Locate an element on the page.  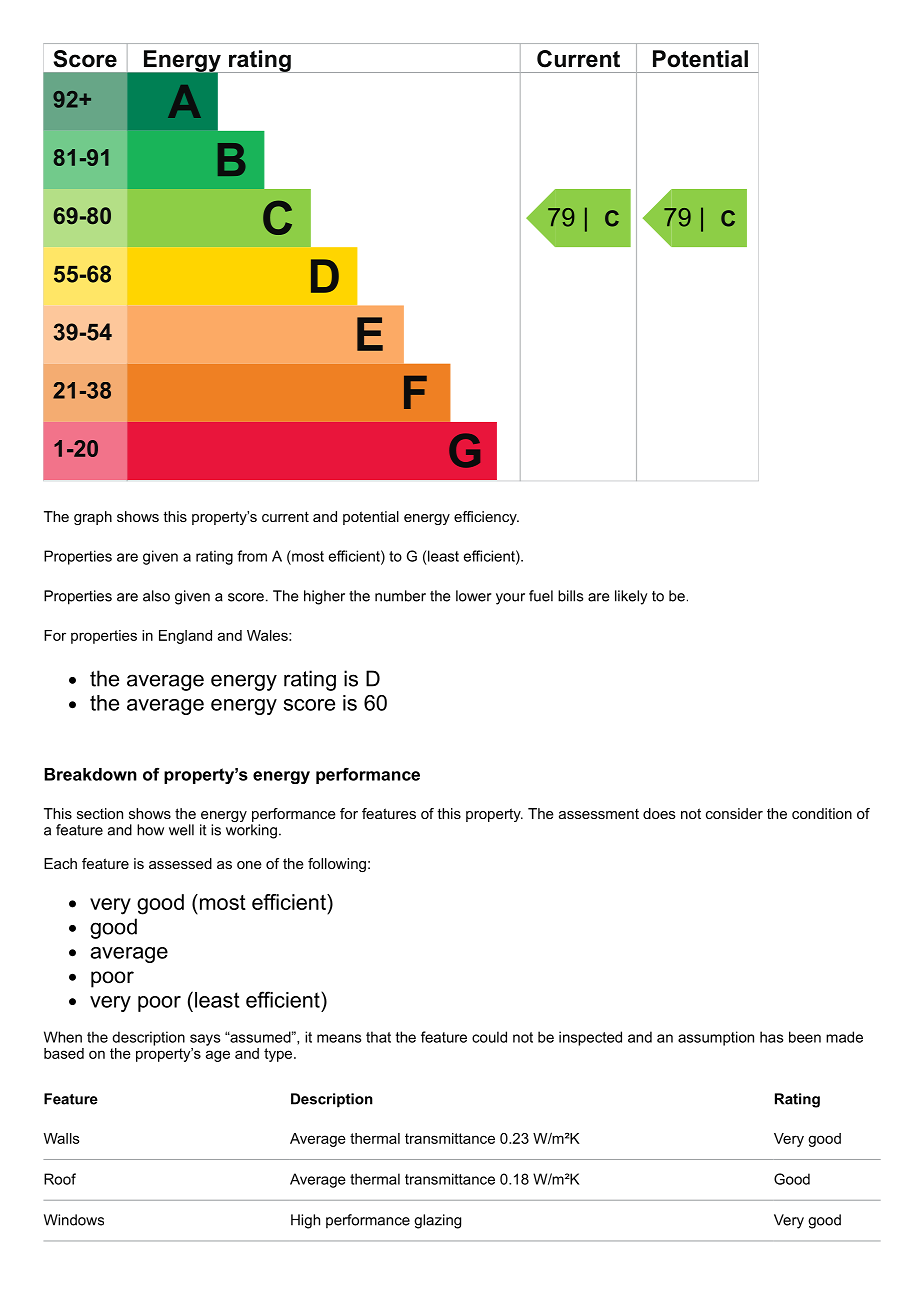
Breakdown is located at coordinates (90, 774).
